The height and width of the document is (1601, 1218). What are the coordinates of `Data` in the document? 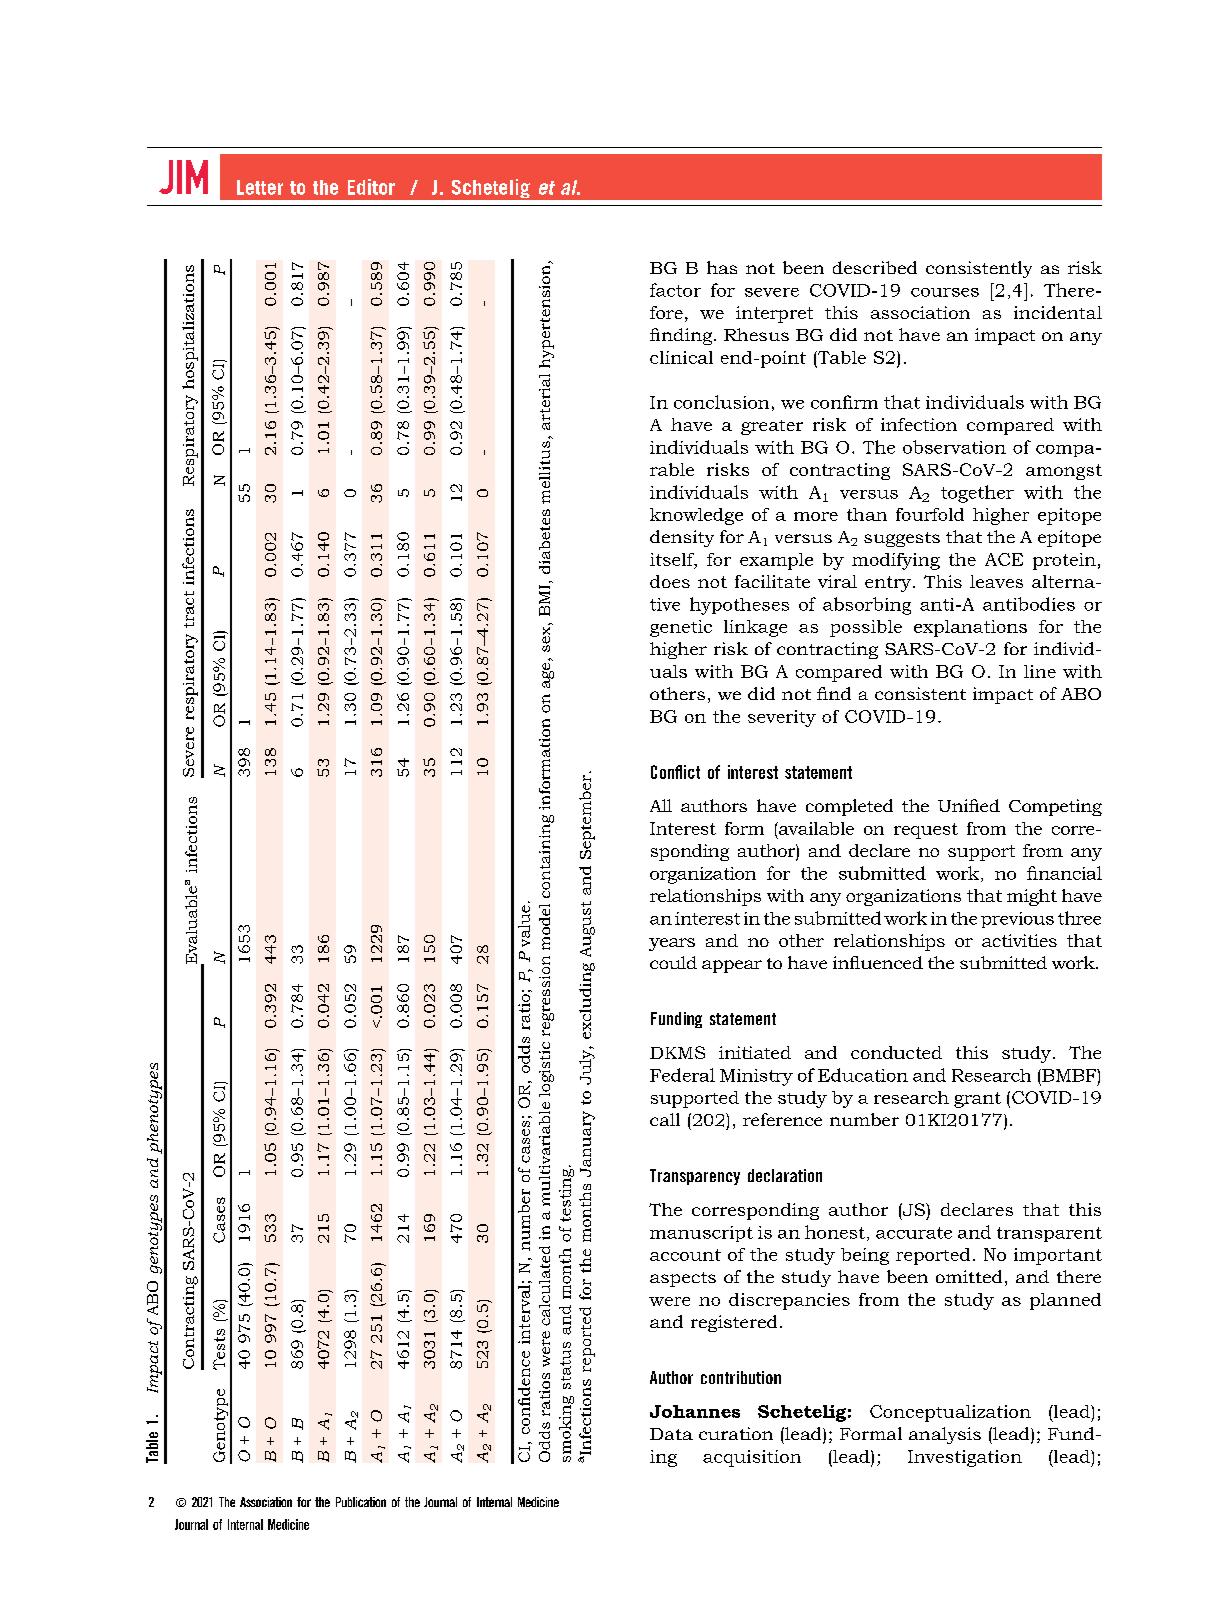 It's located at (671, 1434).
